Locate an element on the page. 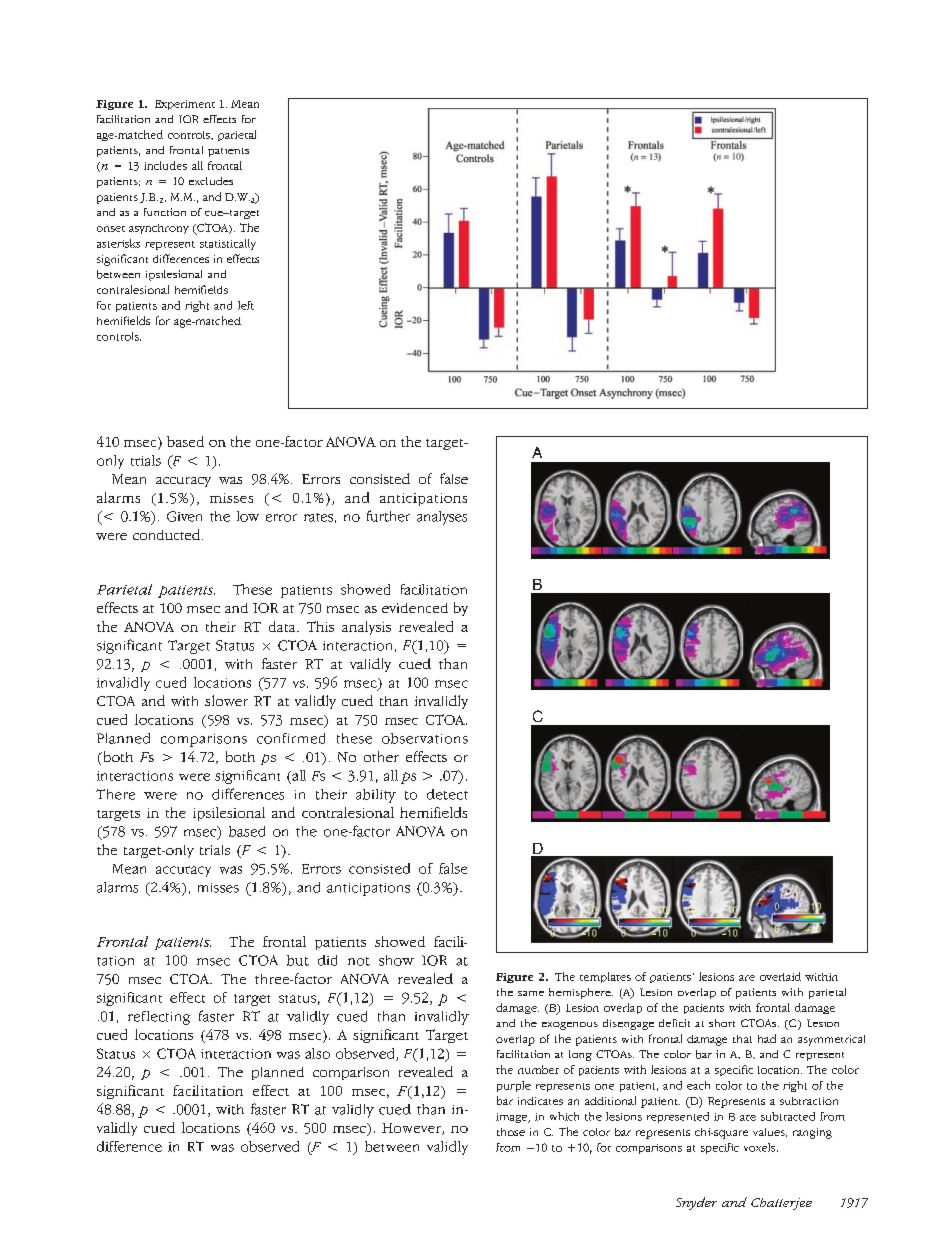 The width and height of the page is (952, 1233). There is located at coordinates (115, 794).
